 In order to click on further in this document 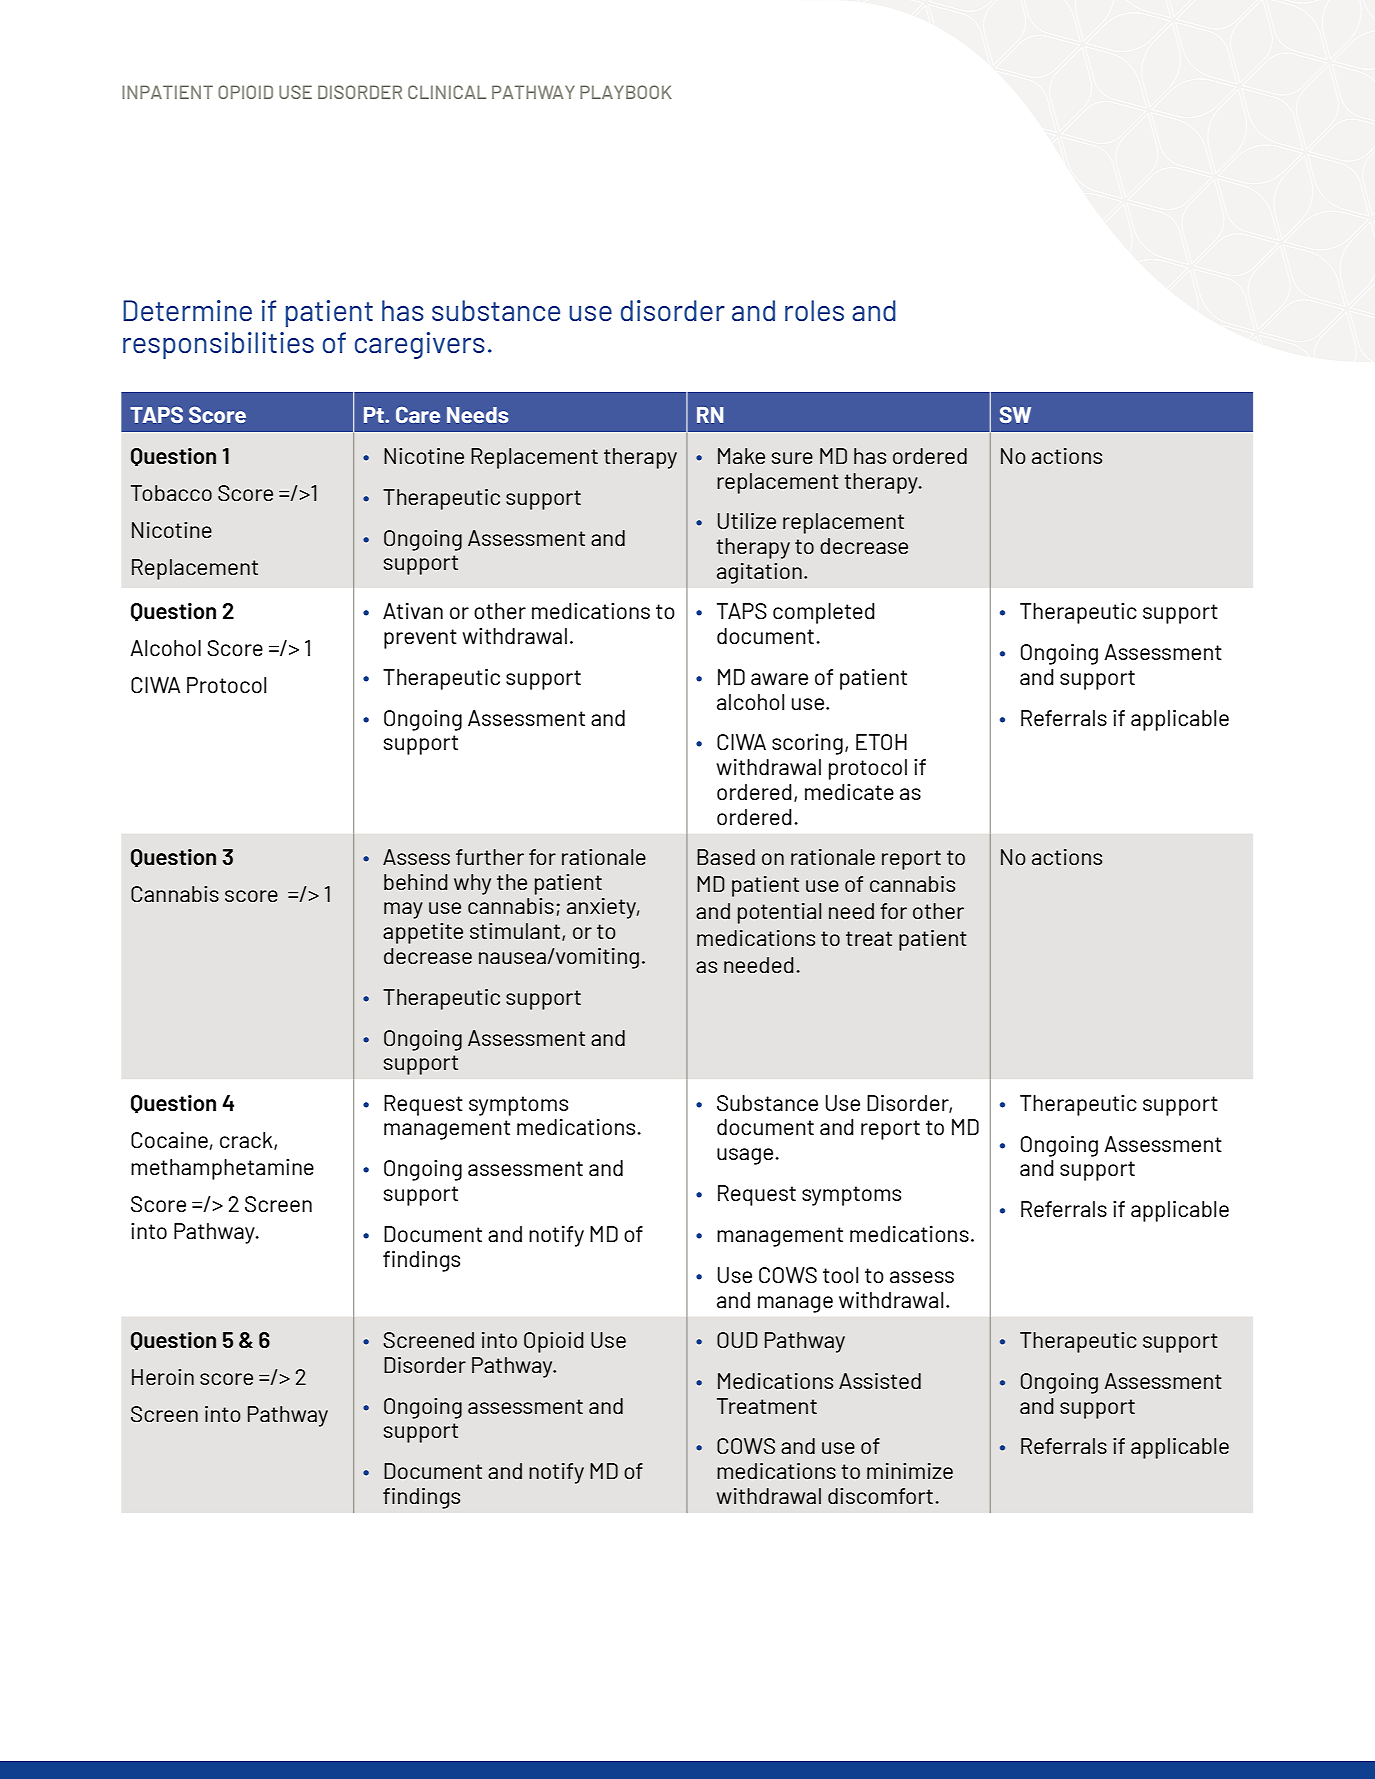, I will do `click(490, 857)`.
